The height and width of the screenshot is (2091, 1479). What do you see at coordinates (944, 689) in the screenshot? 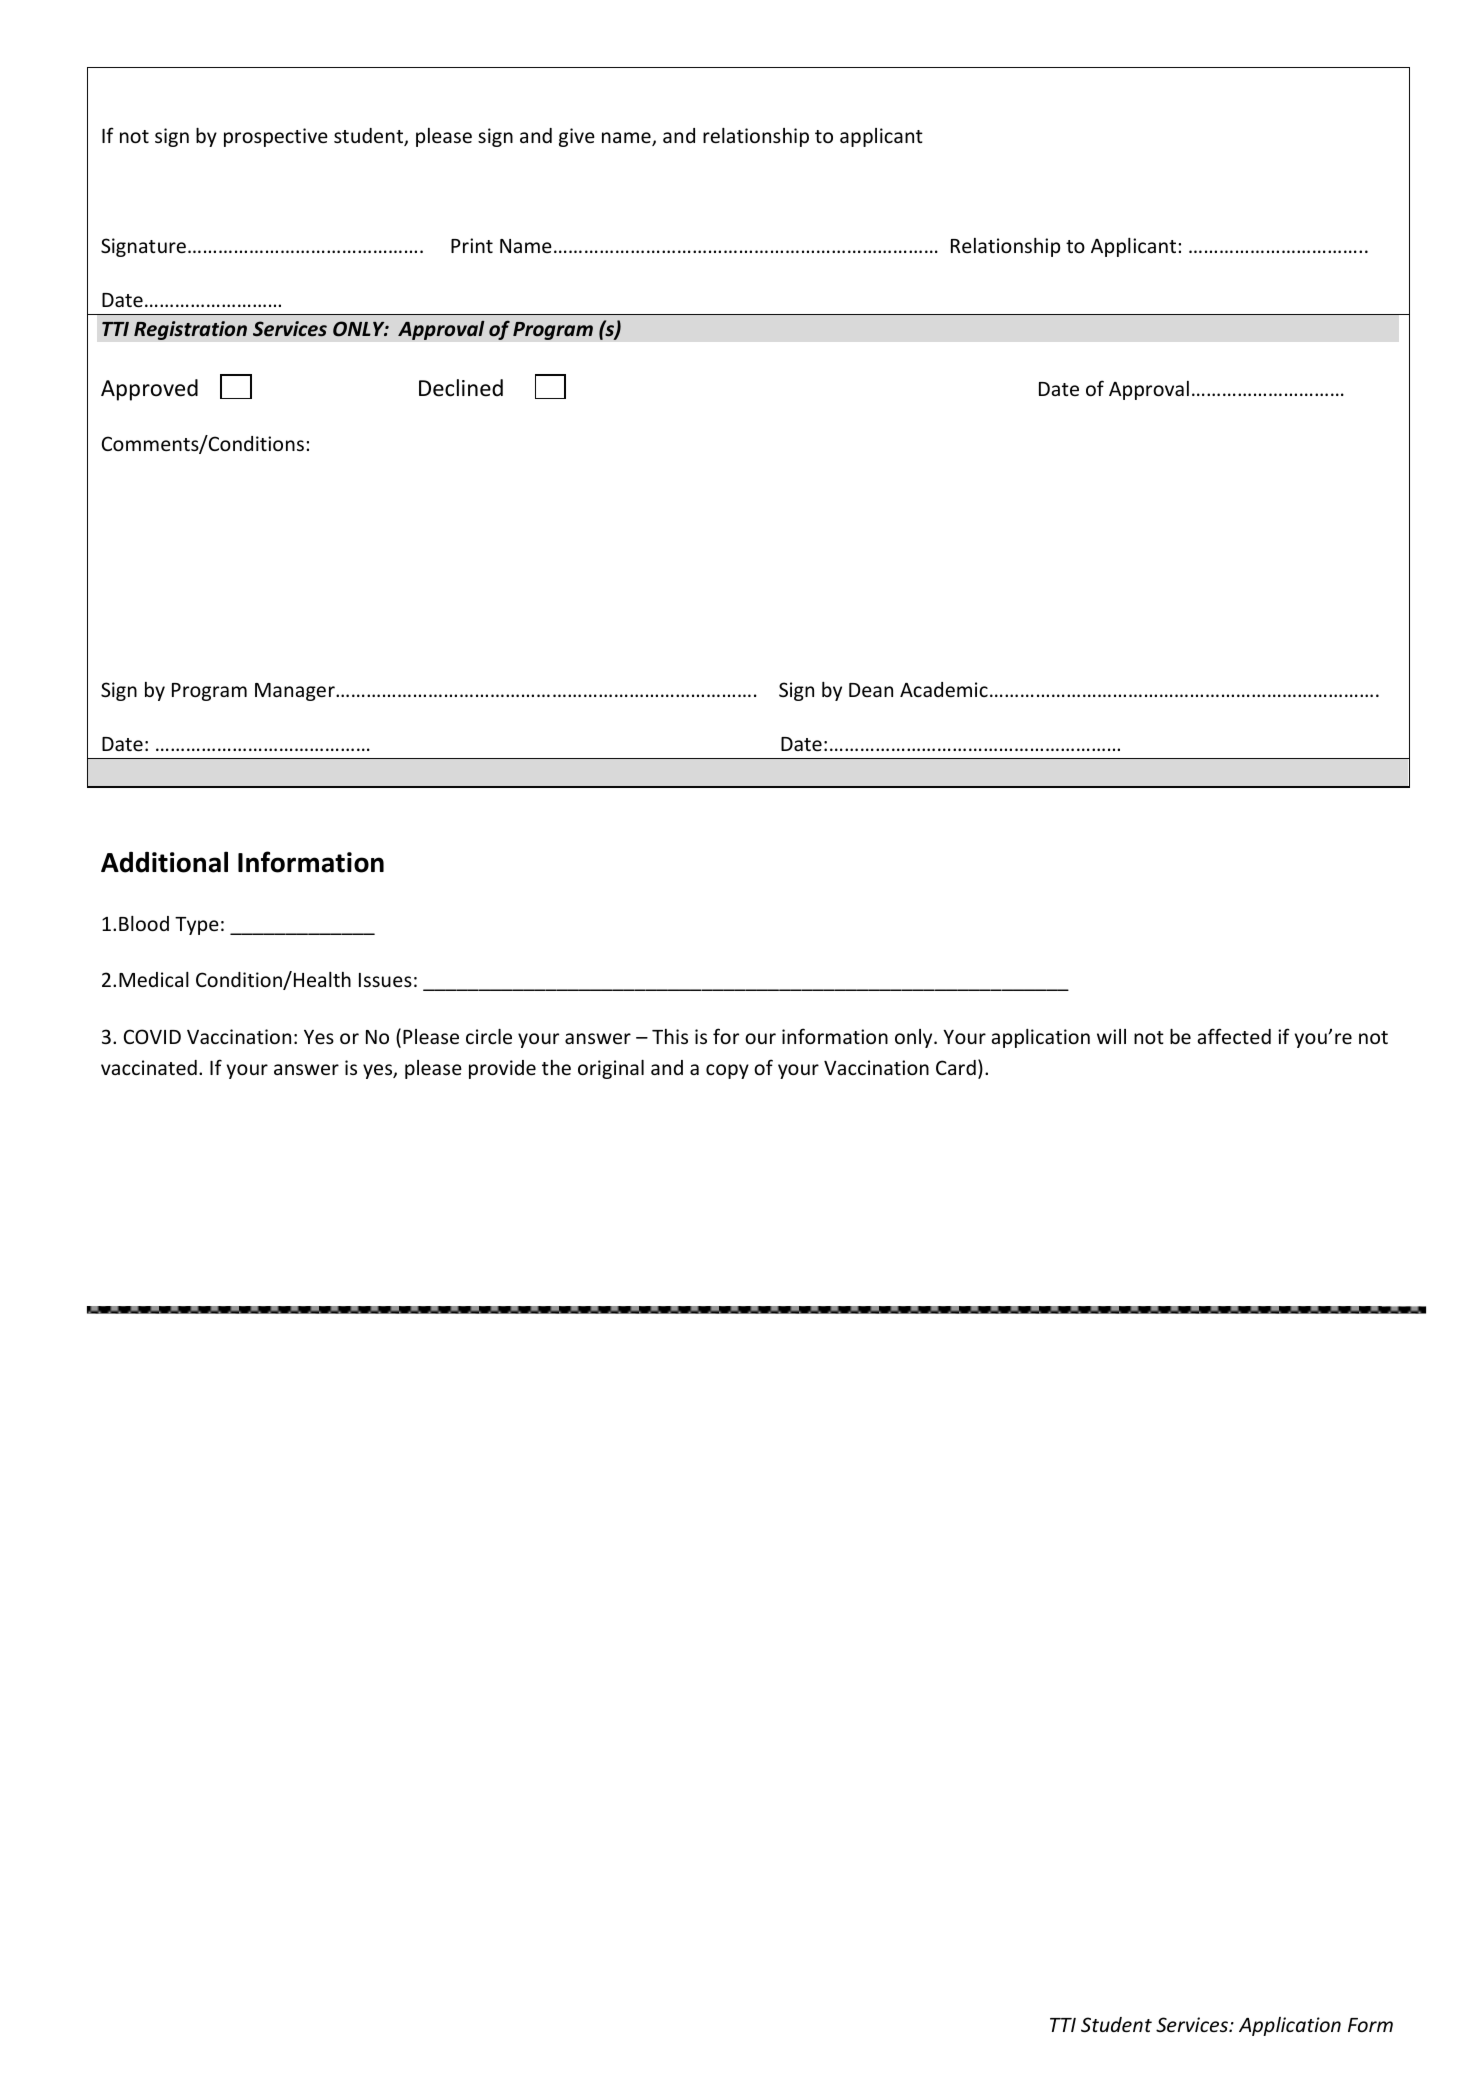
I see `Academic` at bounding box center [944, 689].
